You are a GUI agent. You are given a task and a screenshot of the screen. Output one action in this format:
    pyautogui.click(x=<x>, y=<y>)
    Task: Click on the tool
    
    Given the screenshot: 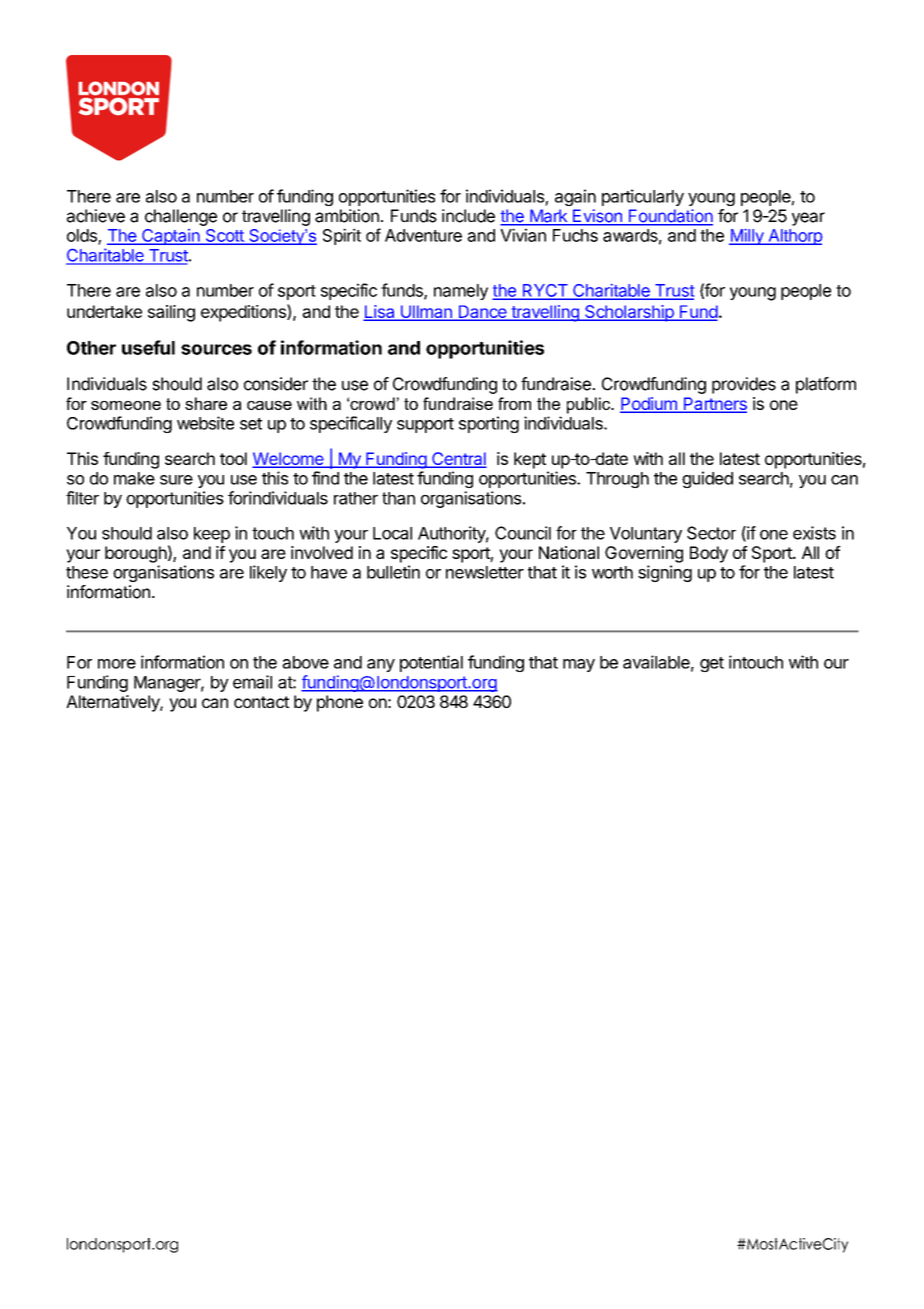 What is the action you would take?
    pyautogui.click(x=233, y=458)
